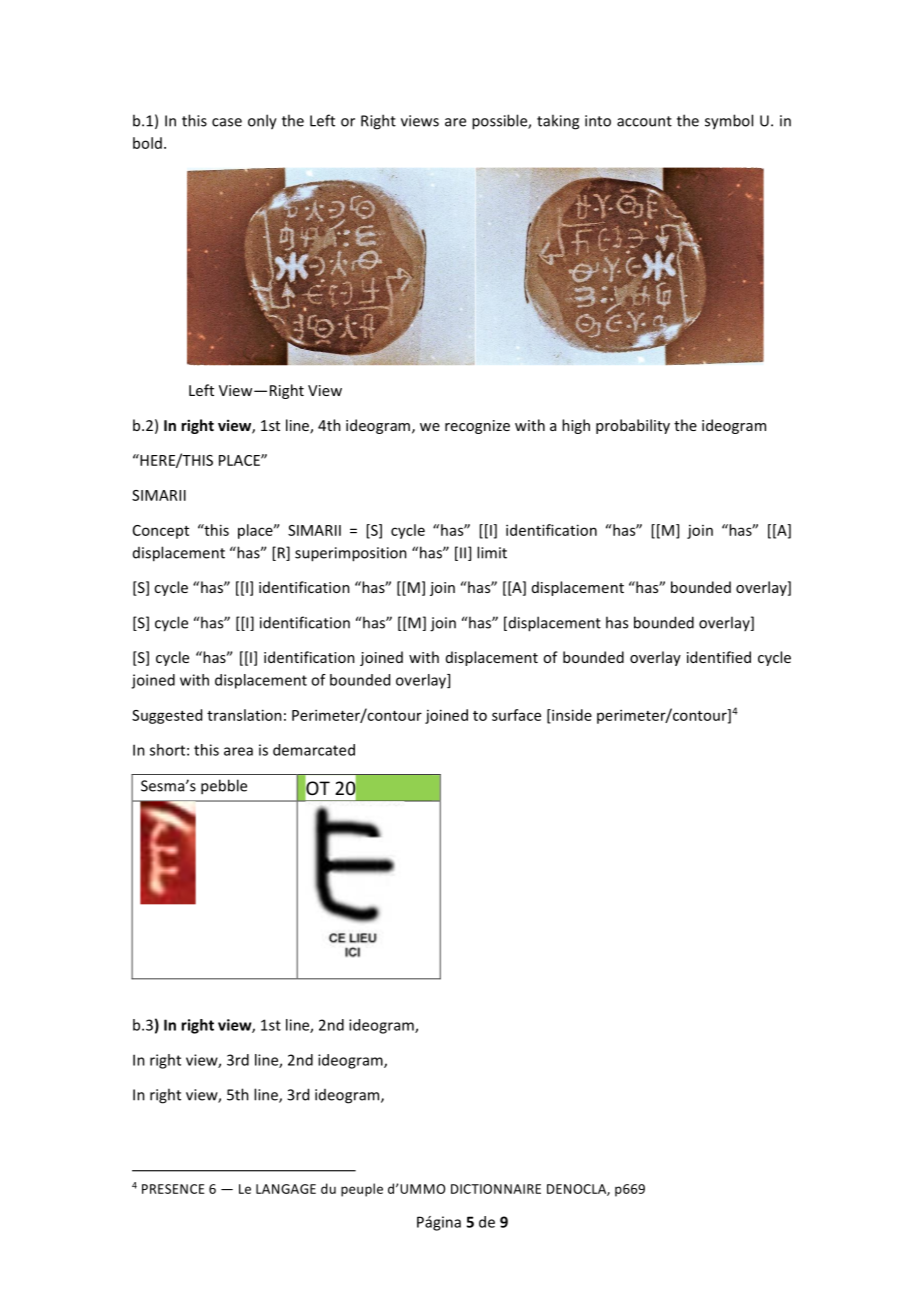 The width and height of the image is (924, 1308). What do you see at coordinates (477, 427) in the image?
I see `recognize` at bounding box center [477, 427].
